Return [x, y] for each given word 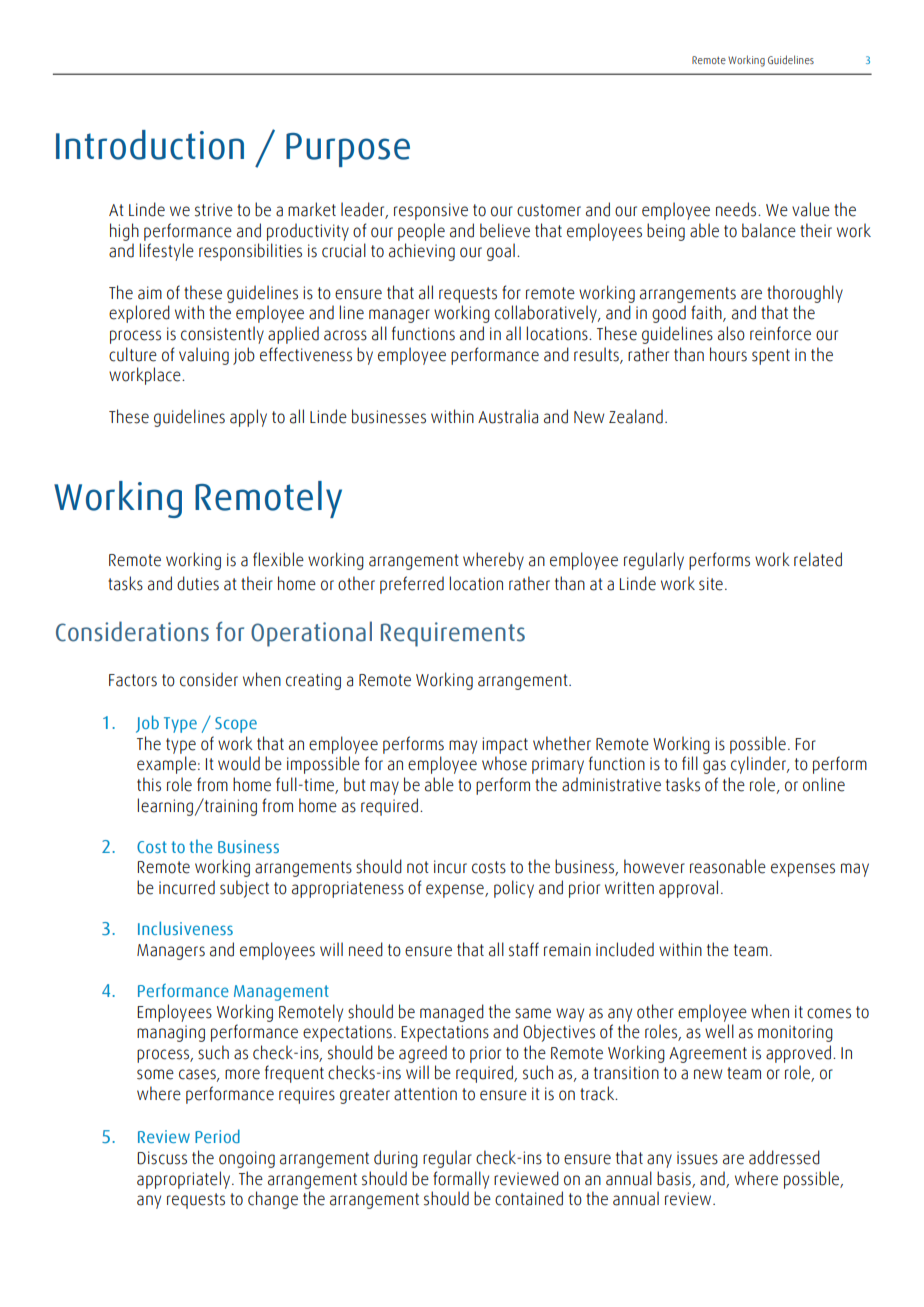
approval [688, 889]
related [818, 559]
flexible [278, 559]
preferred [412, 585]
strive [214, 210]
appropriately [183, 1180]
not [418, 867]
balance [769, 230]
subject [244, 889]
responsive [431, 211]
